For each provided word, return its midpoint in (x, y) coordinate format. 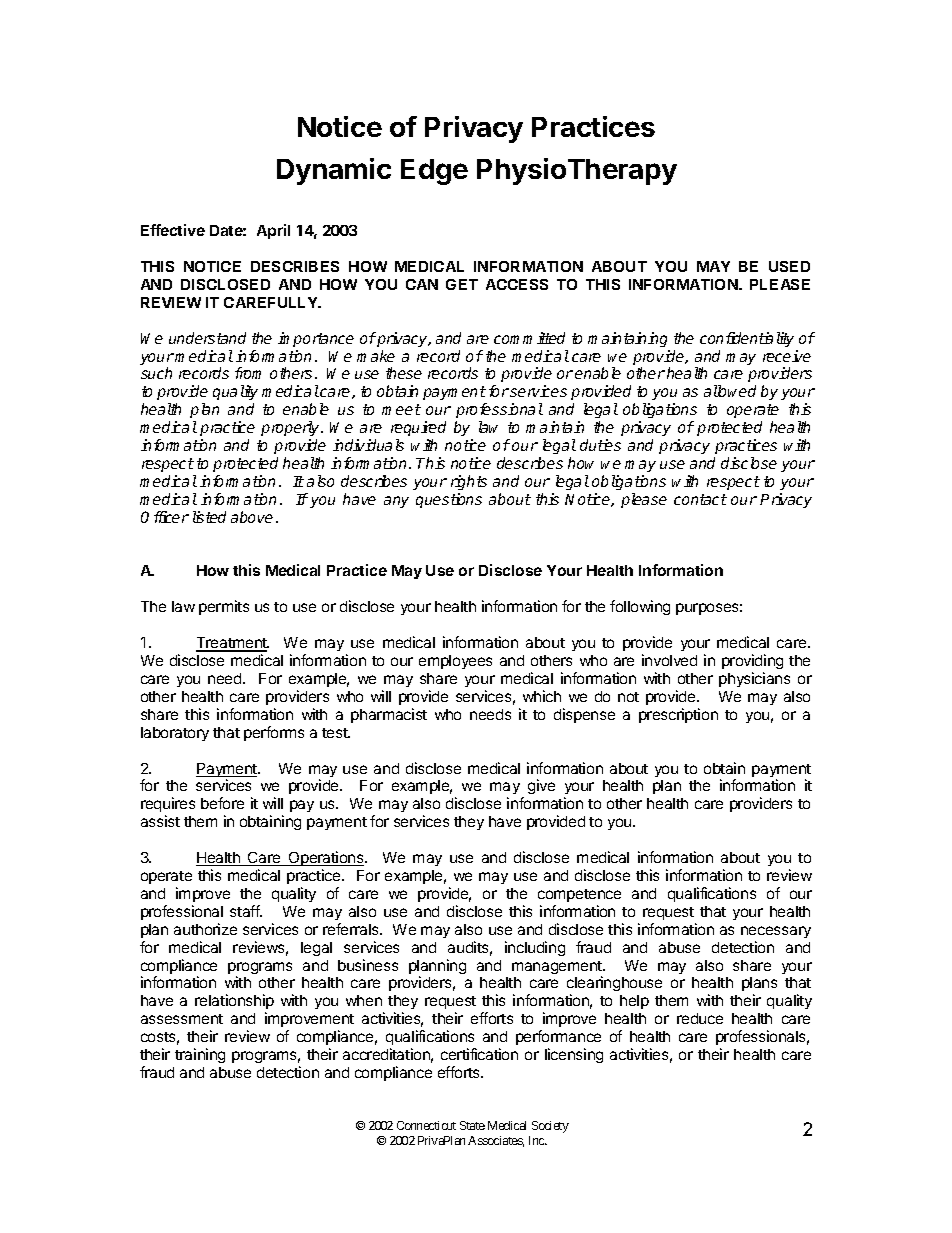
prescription (678, 715)
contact (700, 499)
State (472, 1125)
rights (469, 482)
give (541, 786)
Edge (434, 172)
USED (789, 266)
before (222, 803)
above (252, 517)
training (200, 1055)
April (273, 231)
